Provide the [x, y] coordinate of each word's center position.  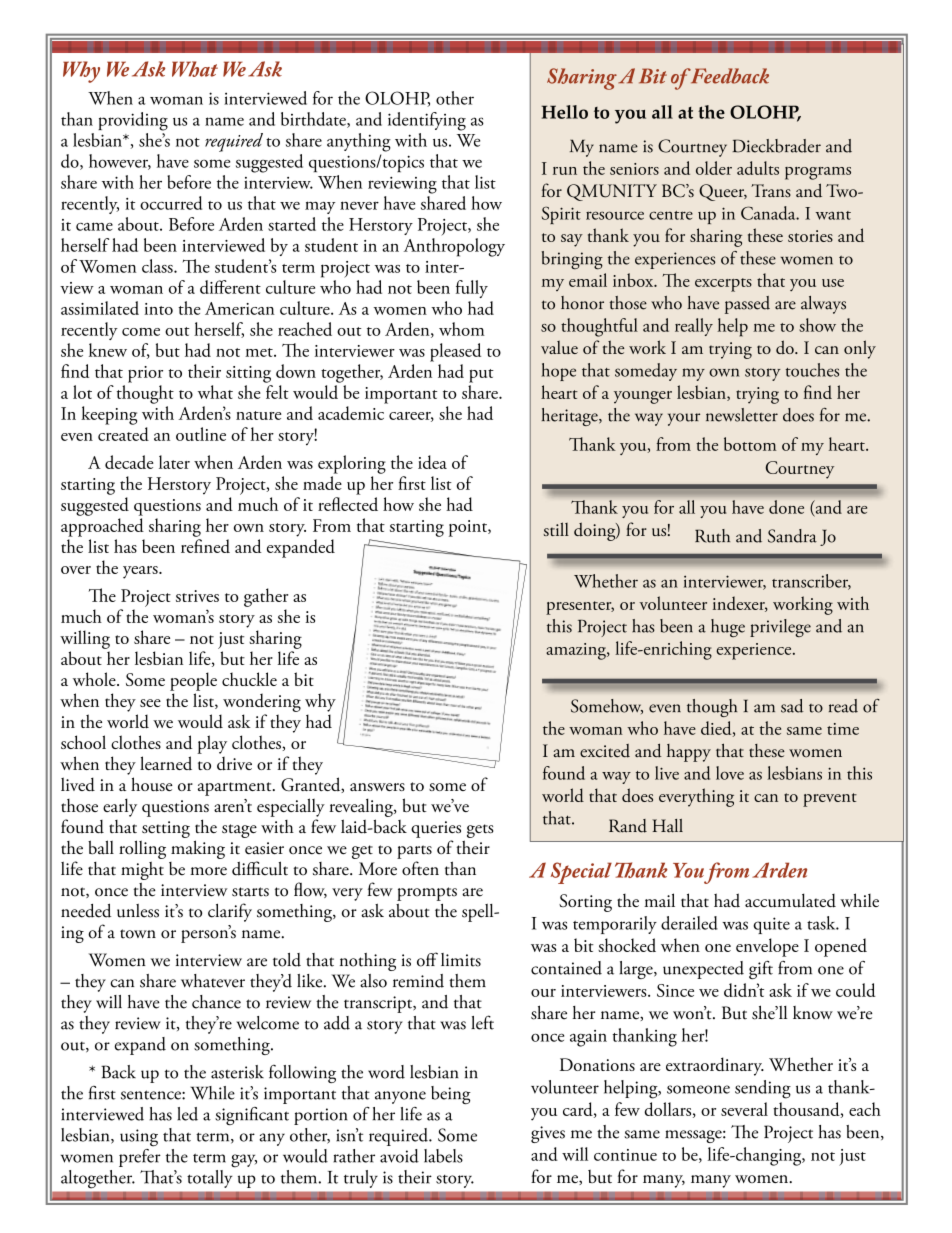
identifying [427, 121]
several [744, 1109]
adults [758, 168]
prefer [140, 1156]
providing [133, 121]
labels [443, 1156]
